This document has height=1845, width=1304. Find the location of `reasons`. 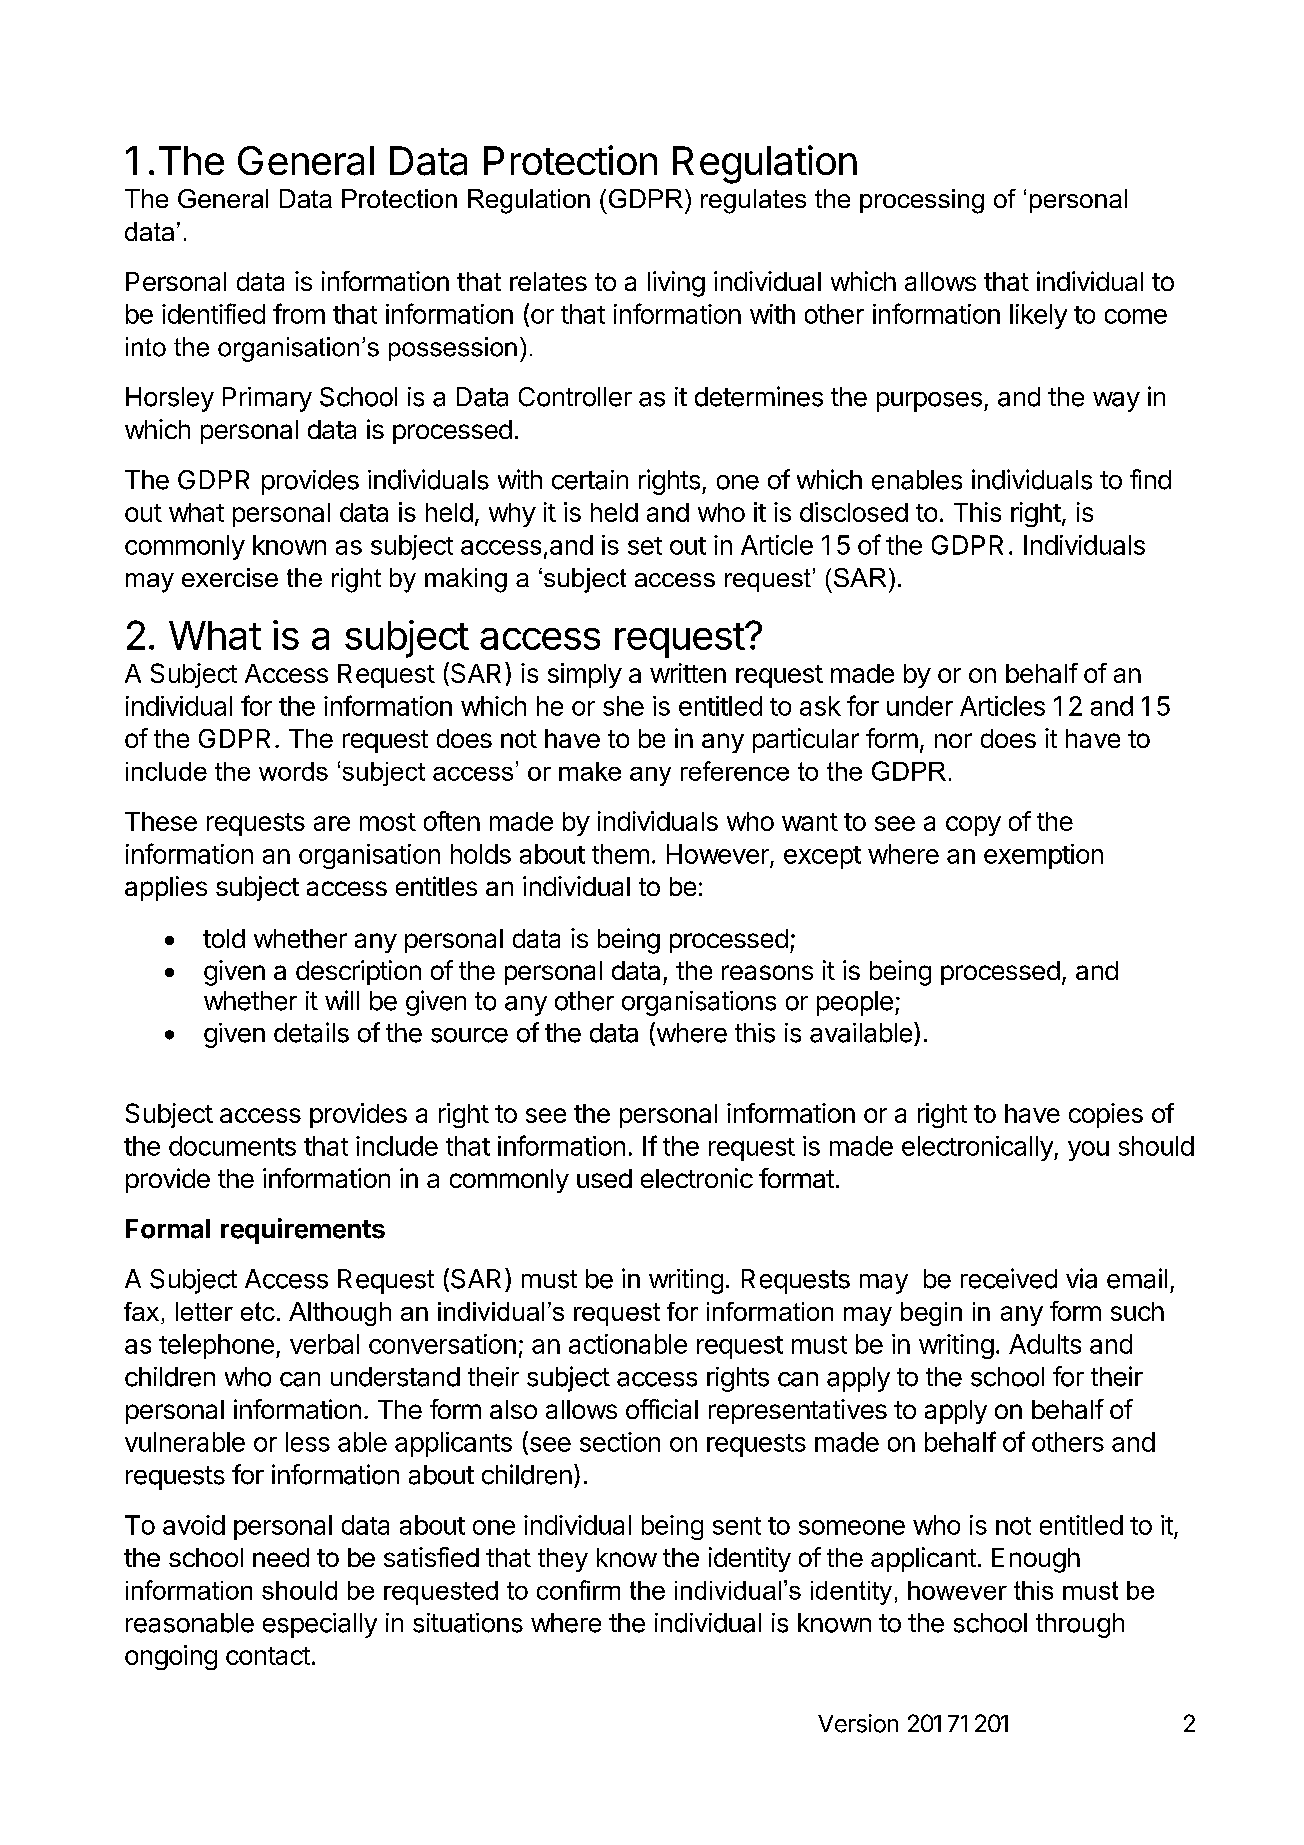

reasons is located at coordinates (767, 972).
